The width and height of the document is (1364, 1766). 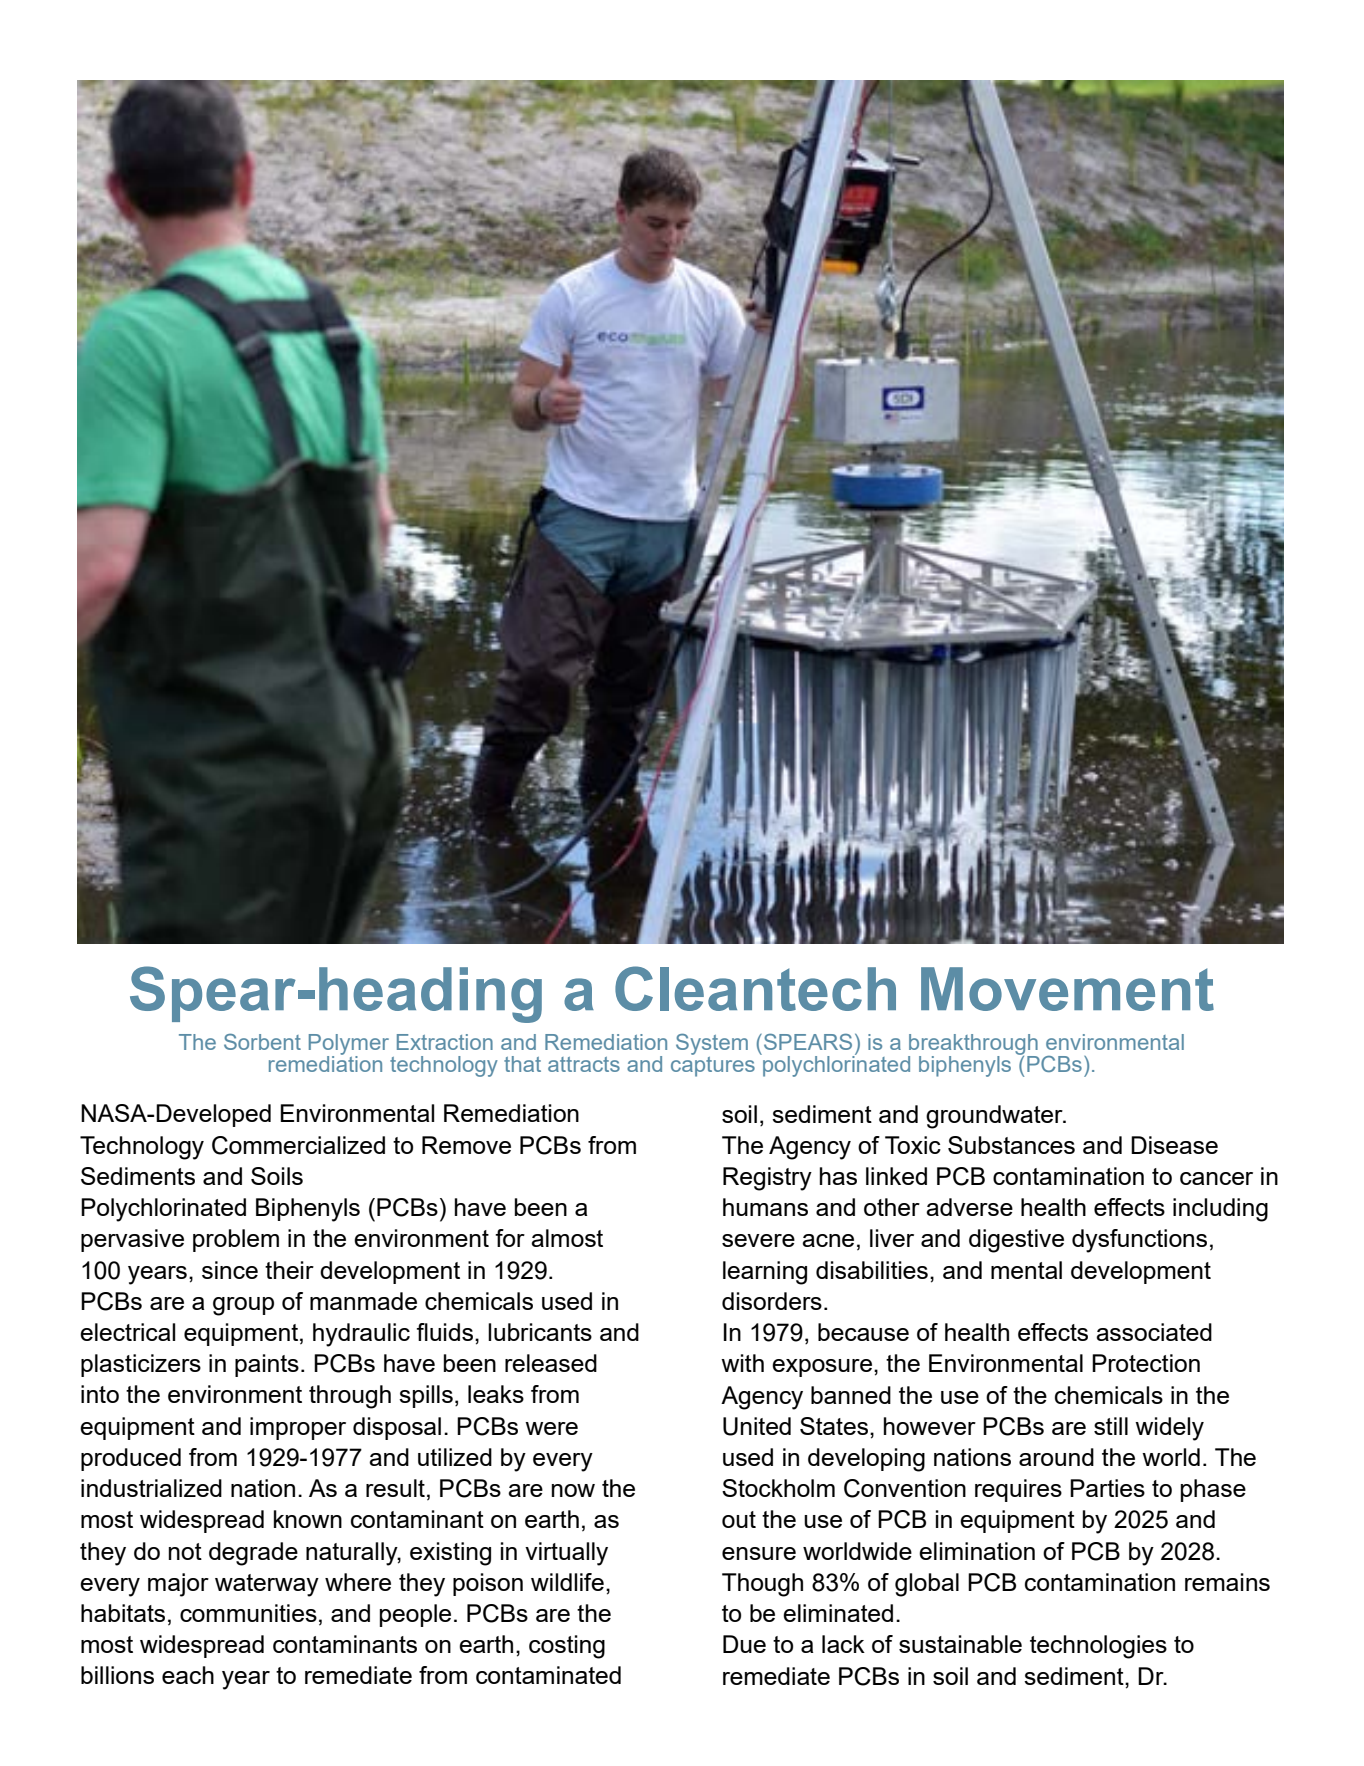 What do you see at coordinates (755, 988) in the document?
I see `Cleantech` at bounding box center [755, 988].
